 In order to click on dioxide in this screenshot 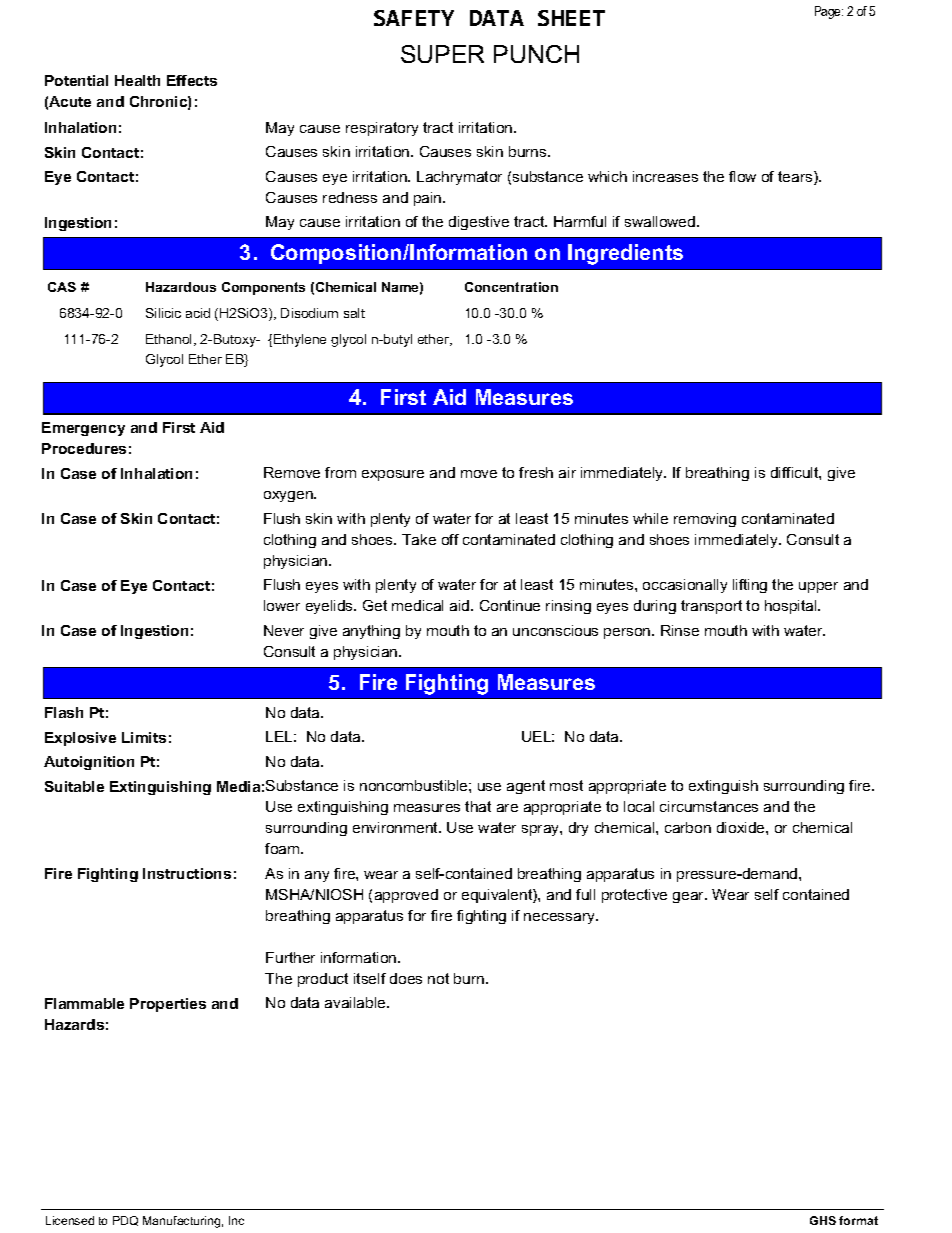, I will do `click(742, 827)`.
